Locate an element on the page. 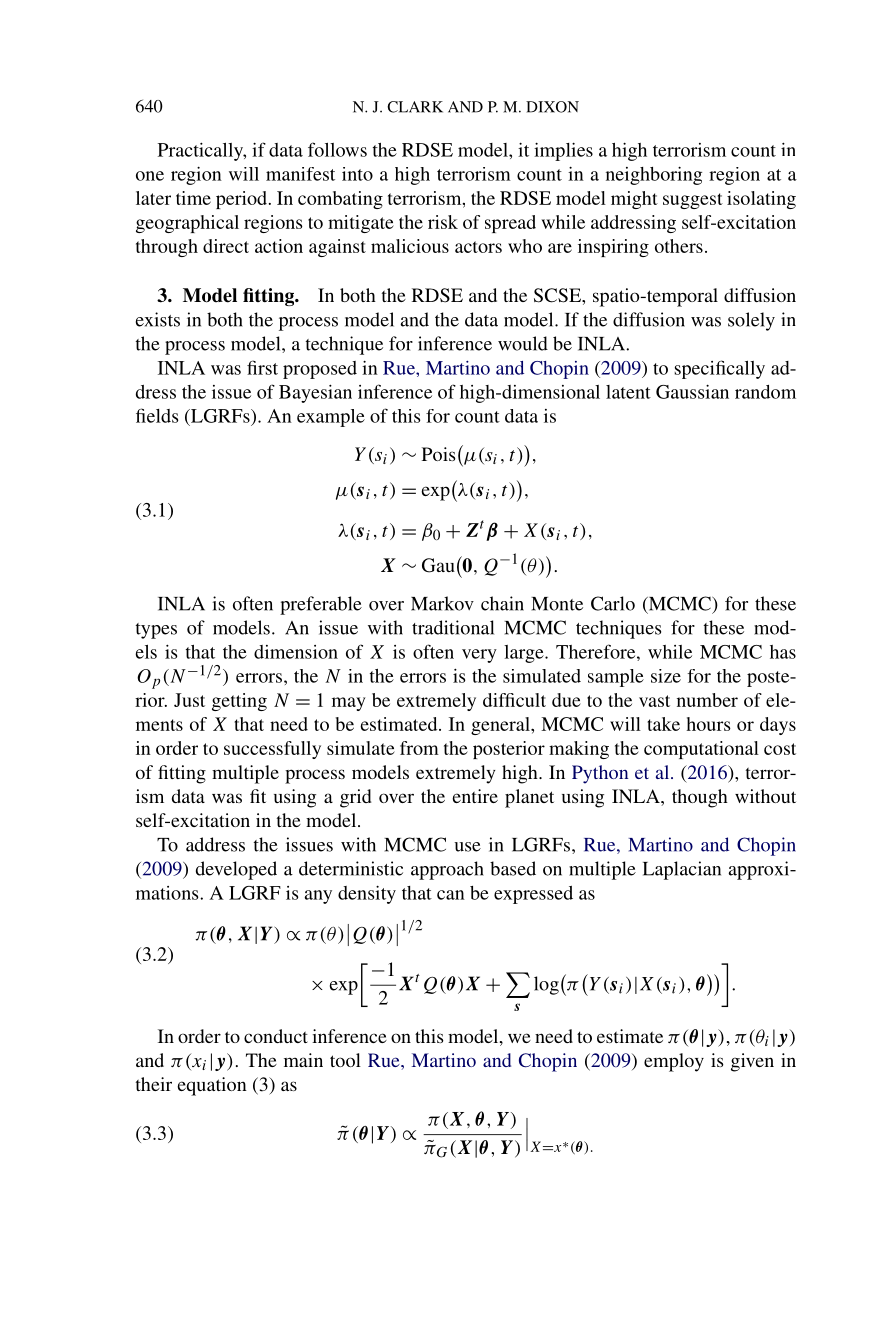 The height and width of the image is (1328, 896). getting is located at coordinates (239, 702).
